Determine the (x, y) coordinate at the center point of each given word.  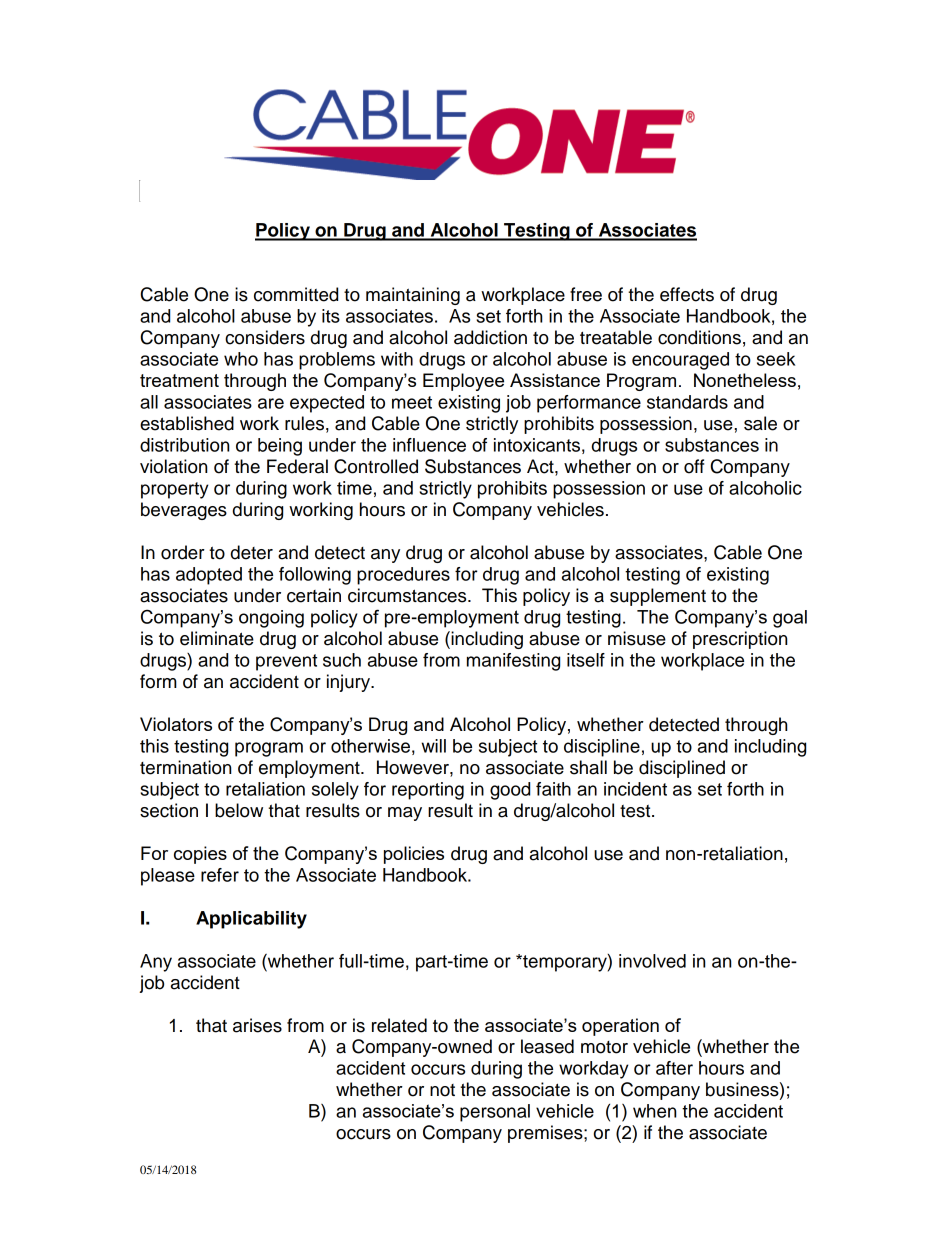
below (239, 810)
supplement (658, 597)
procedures (403, 576)
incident (635, 789)
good (510, 791)
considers (265, 337)
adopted (209, 576)
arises (257, 1025)
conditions (699, 337)
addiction (490, 337)
